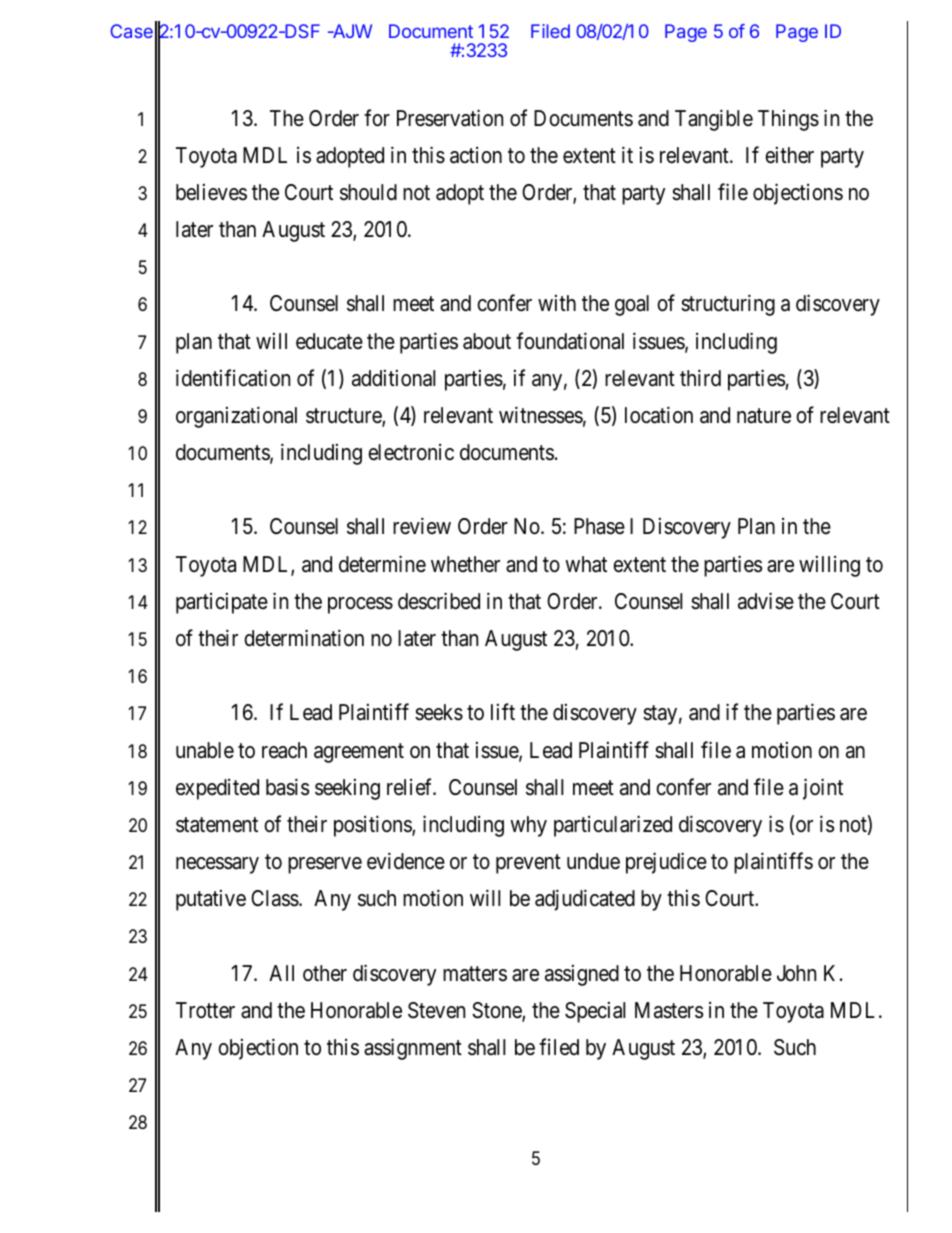 The width and height of the document is (952, 1233). What do you see at coordinates (728, 305) in the document?
I see `structuring` at bounding box center [728, 305].
